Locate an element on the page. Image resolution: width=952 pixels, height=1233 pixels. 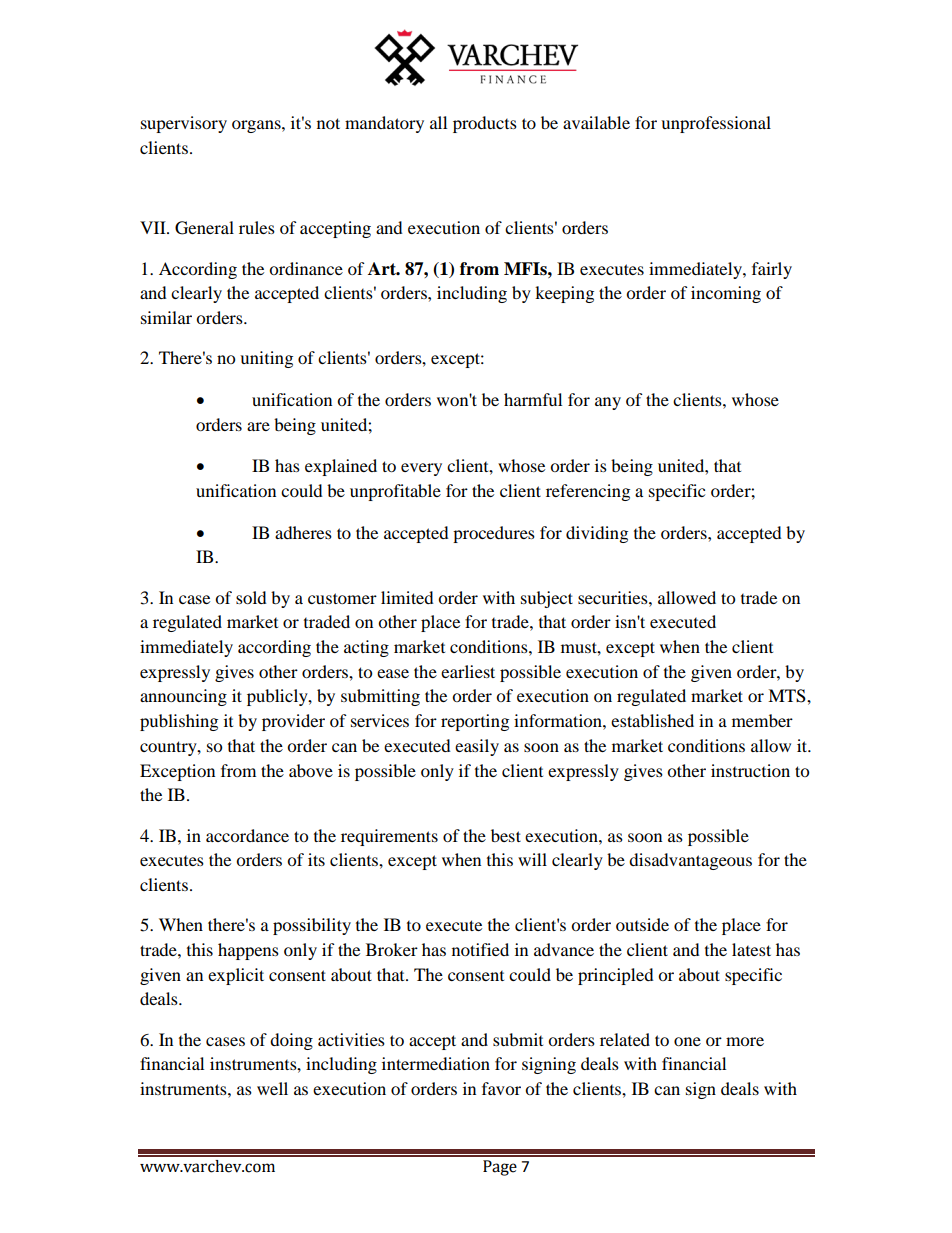
well is located at coordinates (272, 1088).
